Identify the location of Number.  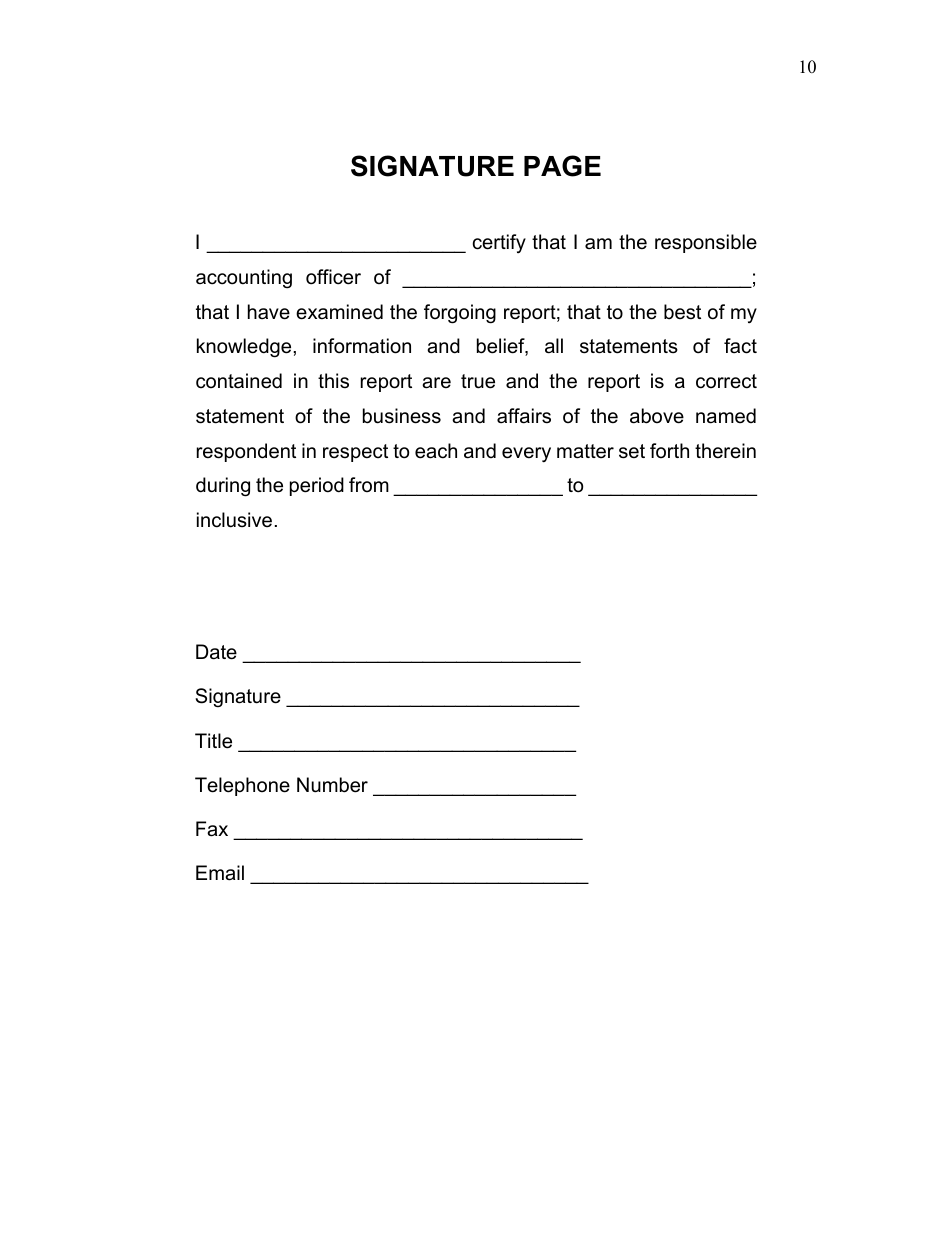
(332, 785).
